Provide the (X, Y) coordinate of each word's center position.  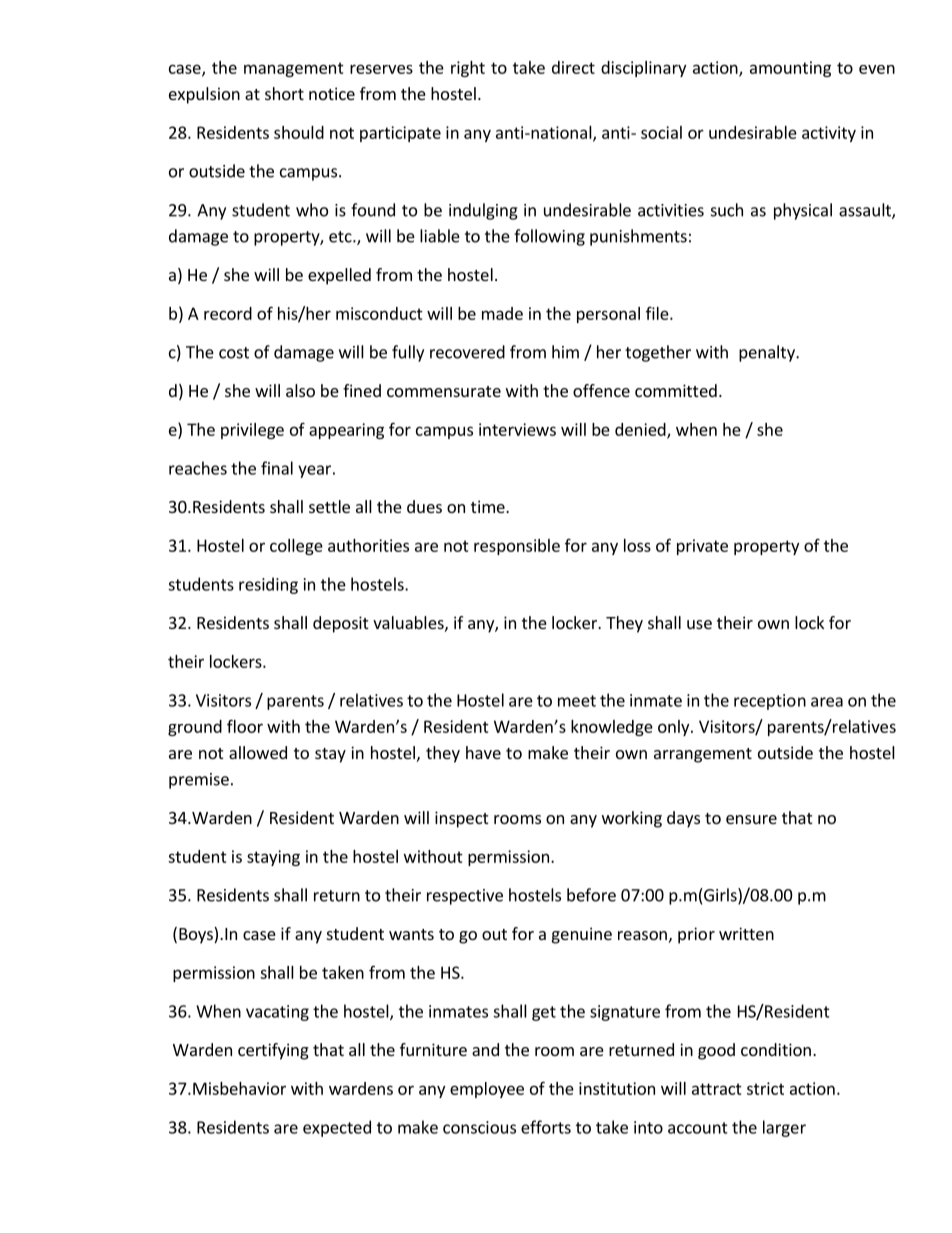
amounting (790, 69)
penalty (768, 353)
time (489, 506)
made (502, 313)
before (591, 895)
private (702, 547)
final (277, 468)
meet (577, 701)
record (228, 313)
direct (573, 67)
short (284, 93)
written (746, 933)
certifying (273, 1051)
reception (770, 702)
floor (245, 726)
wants (411, 934)
